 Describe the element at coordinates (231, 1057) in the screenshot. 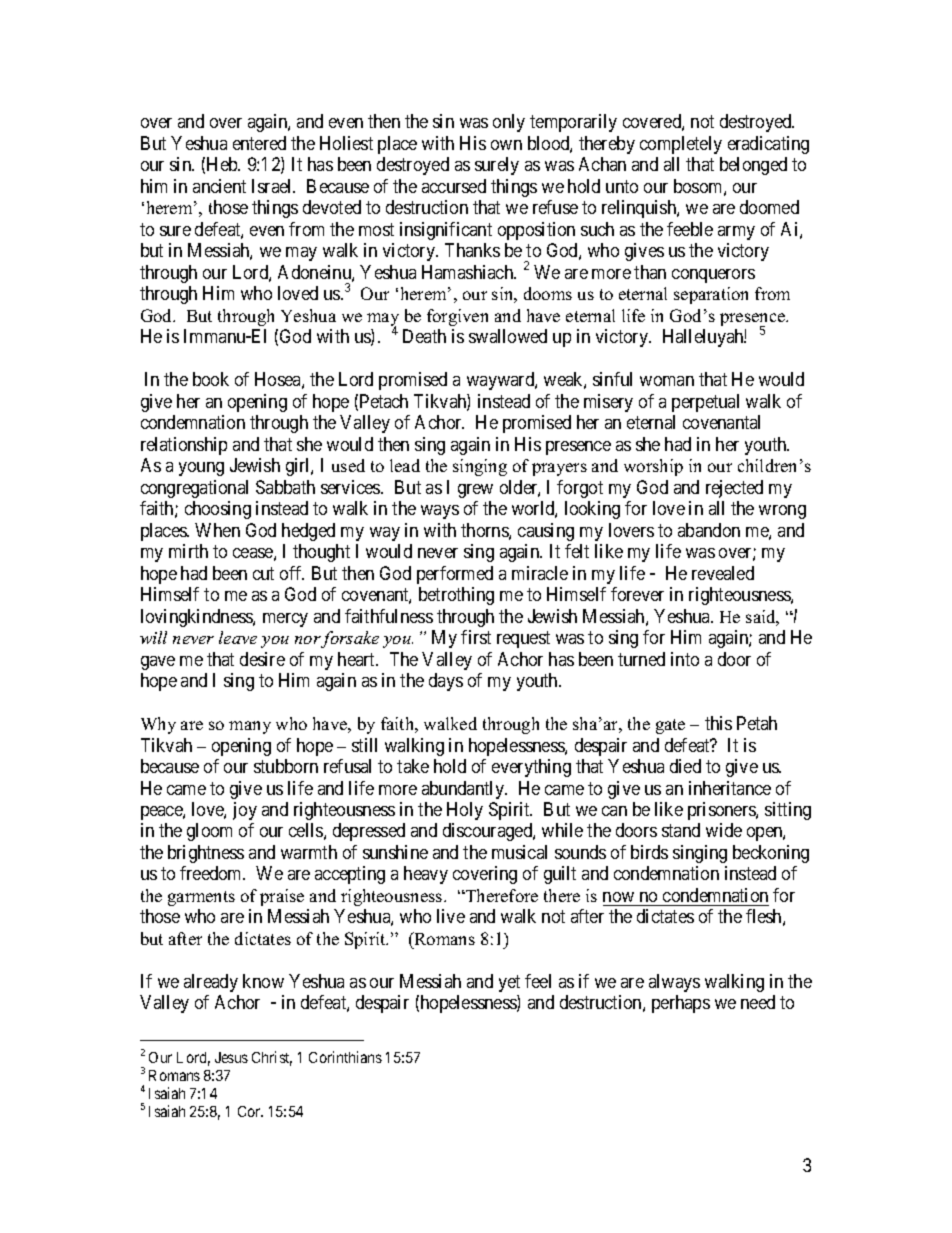

I see `Jesus` at that location.
